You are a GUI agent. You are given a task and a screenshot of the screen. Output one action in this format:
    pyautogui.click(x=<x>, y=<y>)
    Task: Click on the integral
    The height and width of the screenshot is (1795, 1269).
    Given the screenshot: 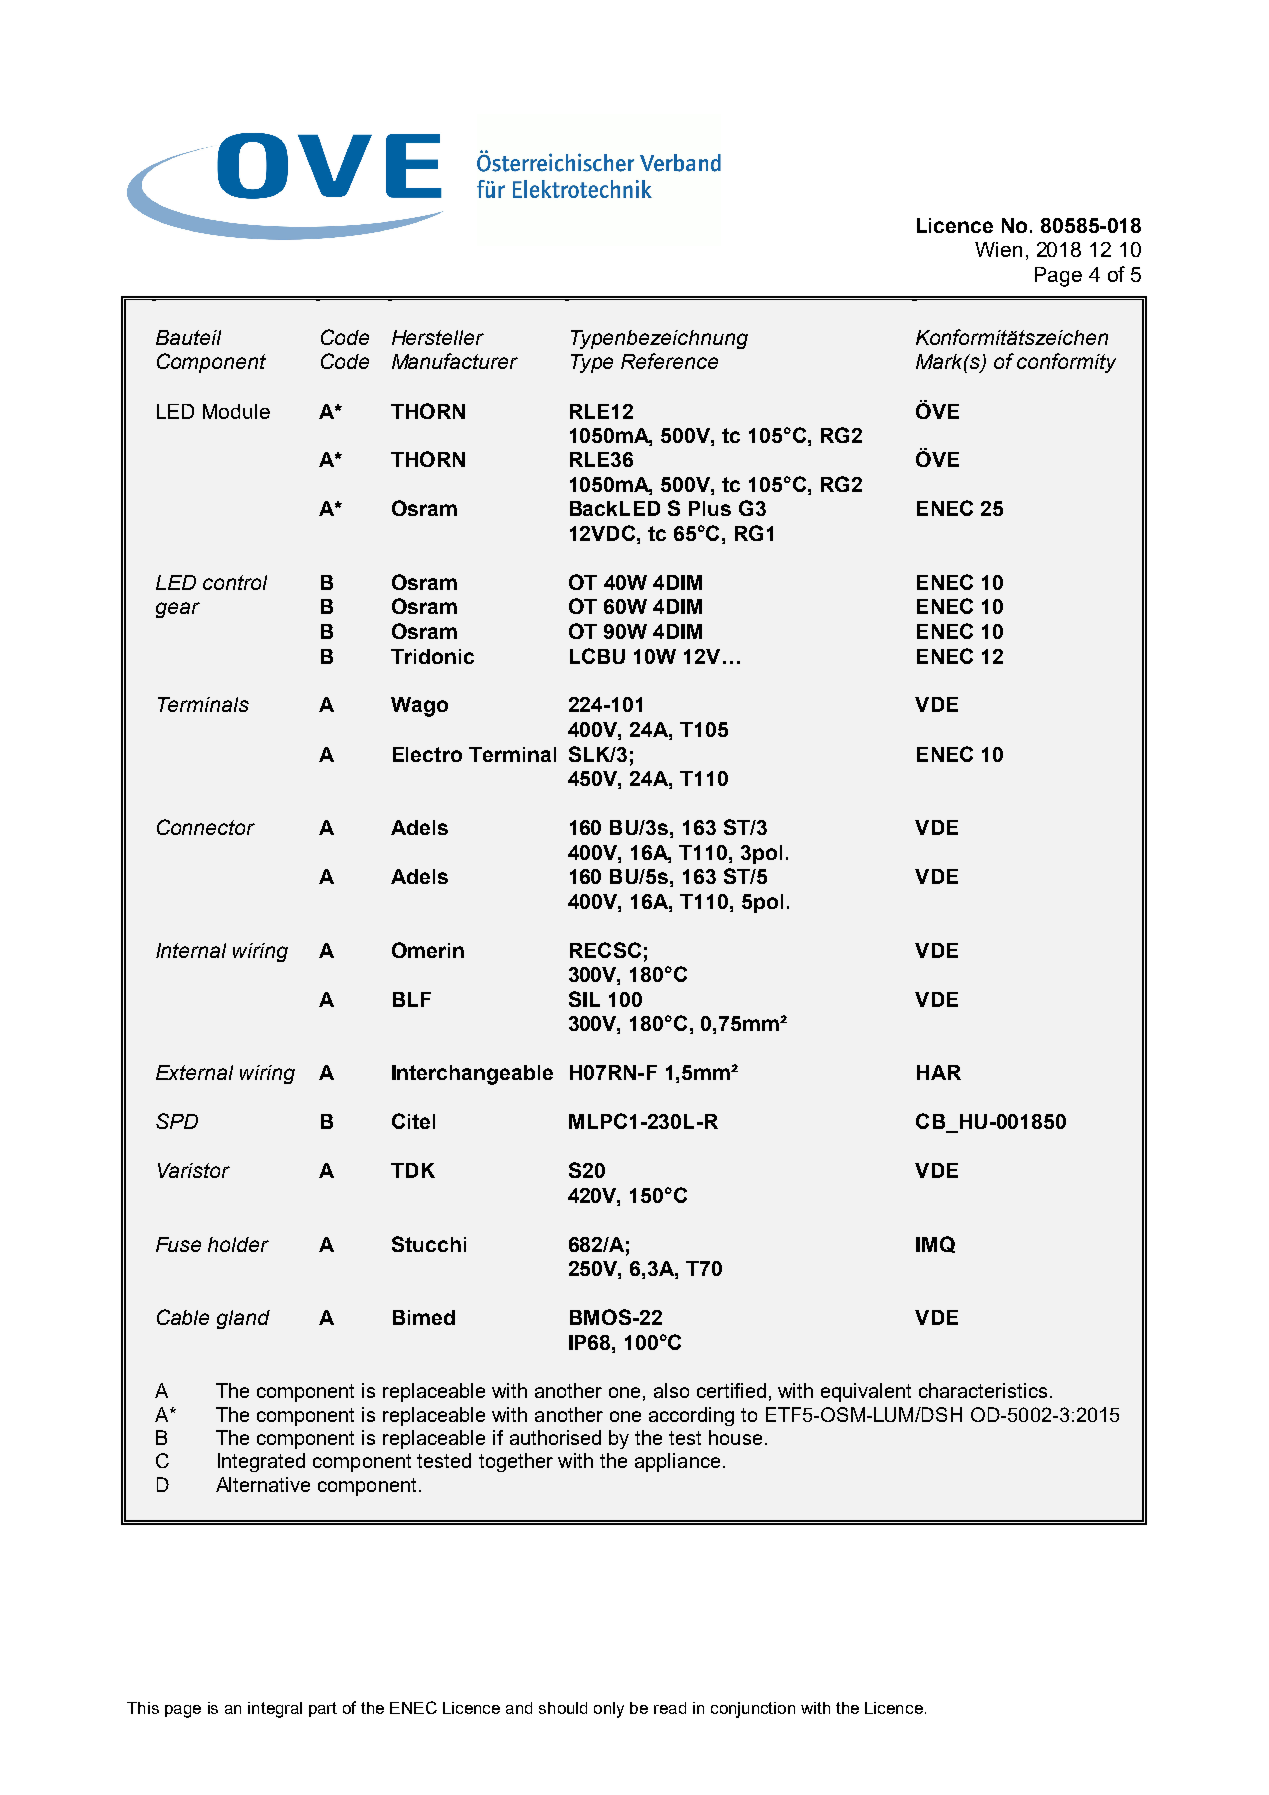 What is the action you would take?
    pyautogui.click(x=275, y=1710)
